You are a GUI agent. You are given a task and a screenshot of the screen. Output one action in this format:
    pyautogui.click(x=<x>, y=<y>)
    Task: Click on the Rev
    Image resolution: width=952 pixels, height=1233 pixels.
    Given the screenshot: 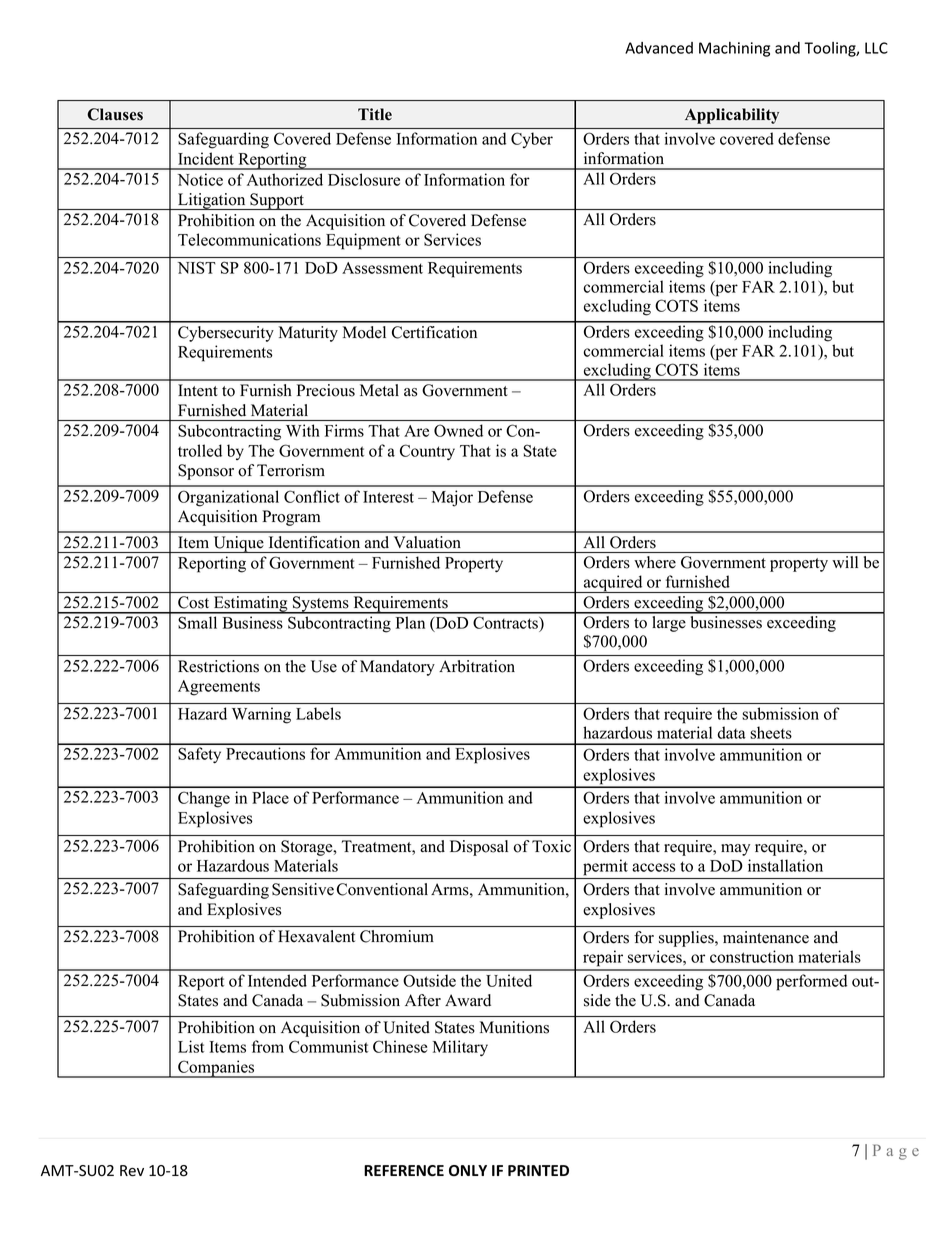 What is the action you would take?
    pyautogui.click(x=132, y=1171)
